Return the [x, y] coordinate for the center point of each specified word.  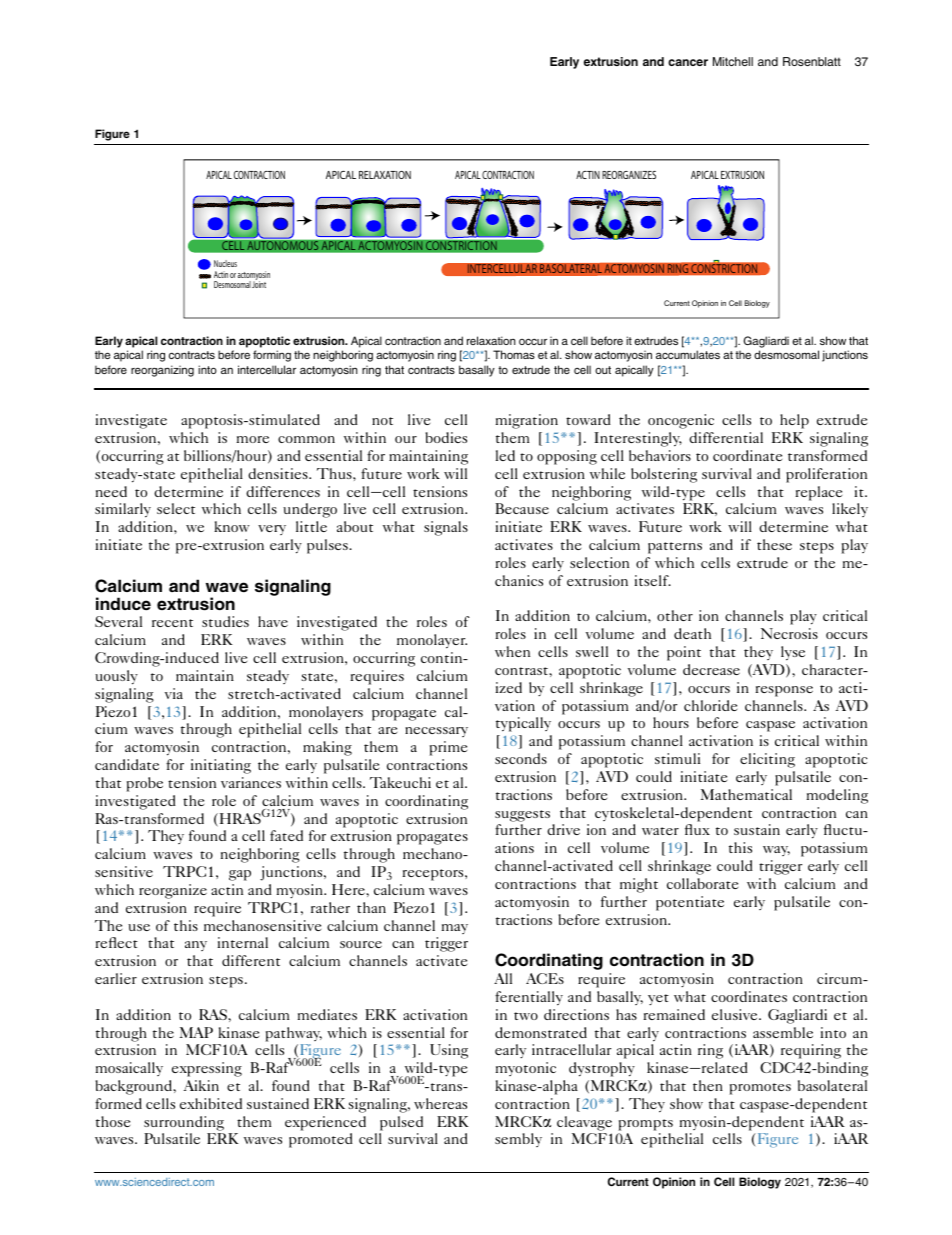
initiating [221, 766]
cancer [688, 62]
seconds [521, 758]
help [794, 421]
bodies [446, 437]
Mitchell [733, 61]
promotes [760, 1089]
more [252, 439]
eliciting [767, 760]
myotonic [525, 1069]
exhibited [211, 1103]
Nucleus [225, 263]
